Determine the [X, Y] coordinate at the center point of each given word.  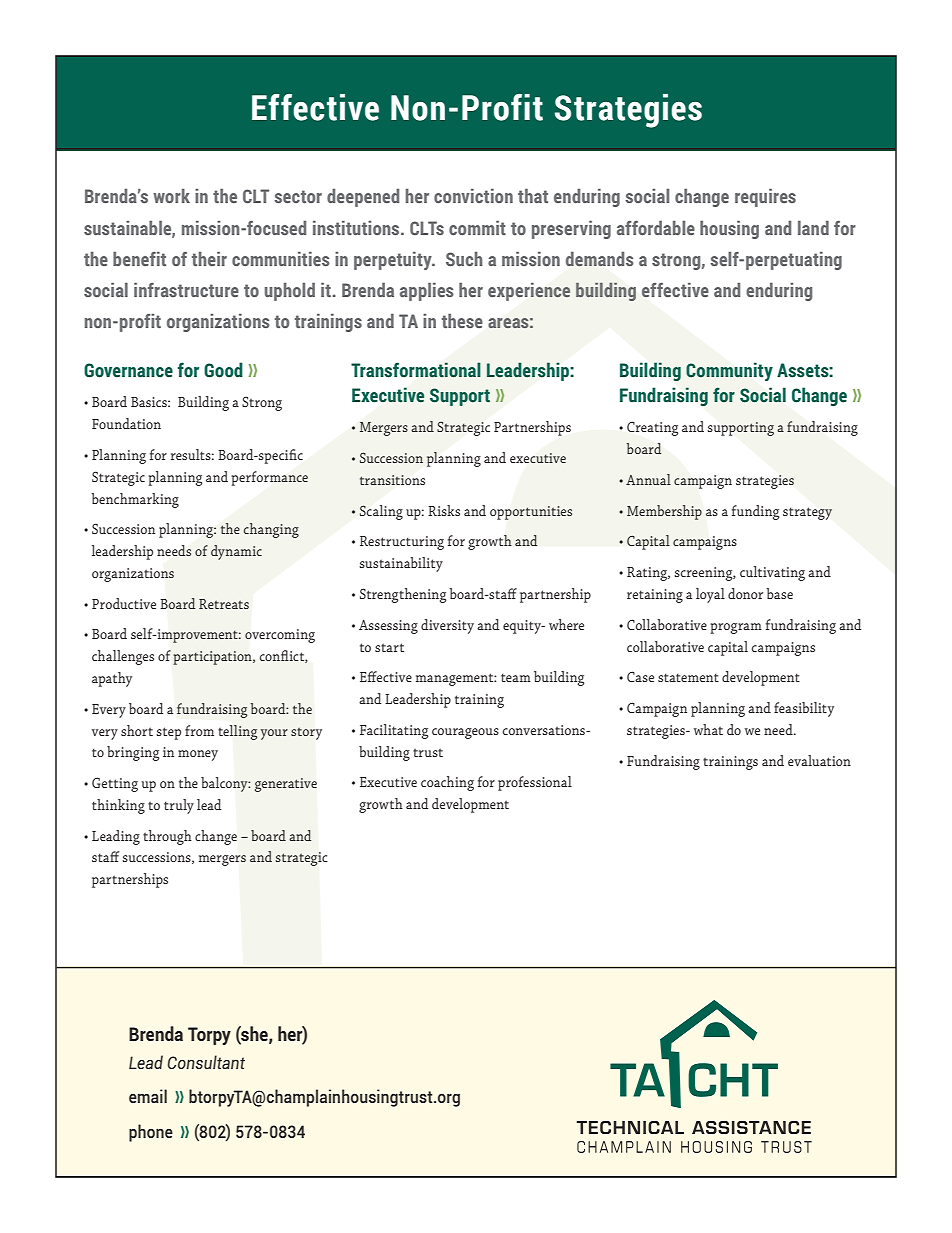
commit [477, 228]
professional [535, 783]
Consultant [206, 1062]
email [148, 1096]
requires [765, 198]
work [171, 195]
